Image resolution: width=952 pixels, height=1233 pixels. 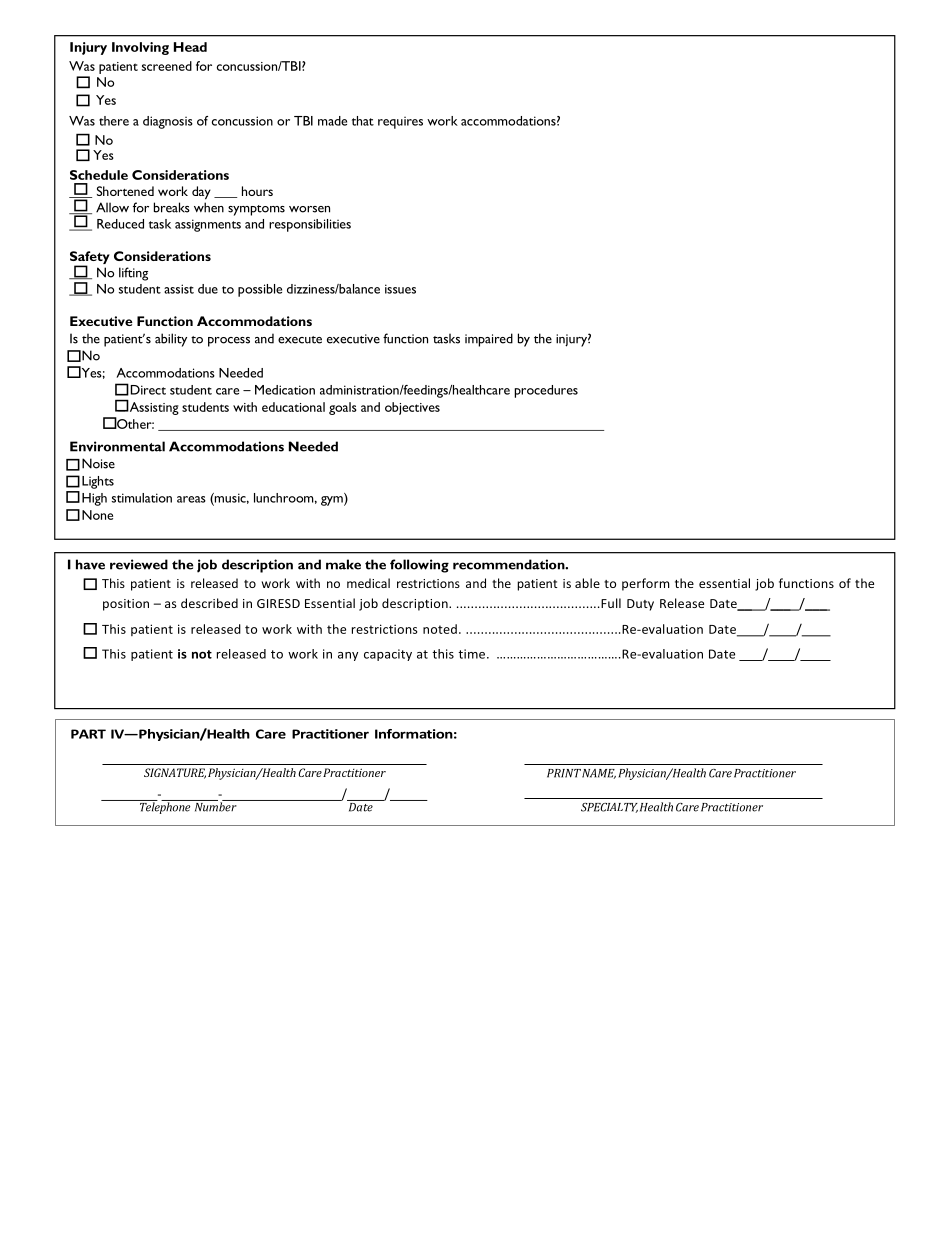 What do you see at coordinates (473, 654) in the page?
I see `time` at bounding box center [473, 654].
